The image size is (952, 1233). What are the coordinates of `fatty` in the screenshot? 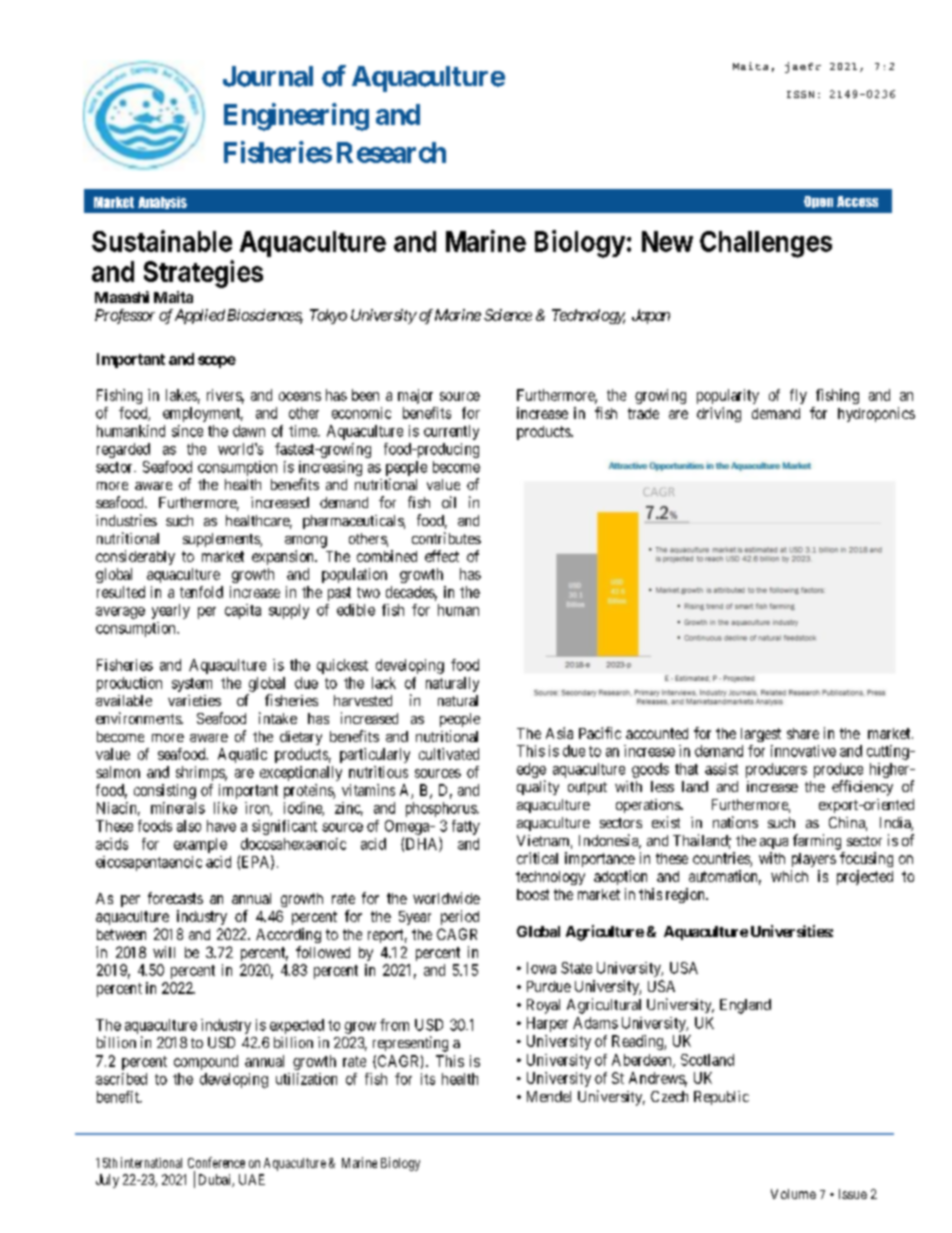 It's located at (466, 827).
